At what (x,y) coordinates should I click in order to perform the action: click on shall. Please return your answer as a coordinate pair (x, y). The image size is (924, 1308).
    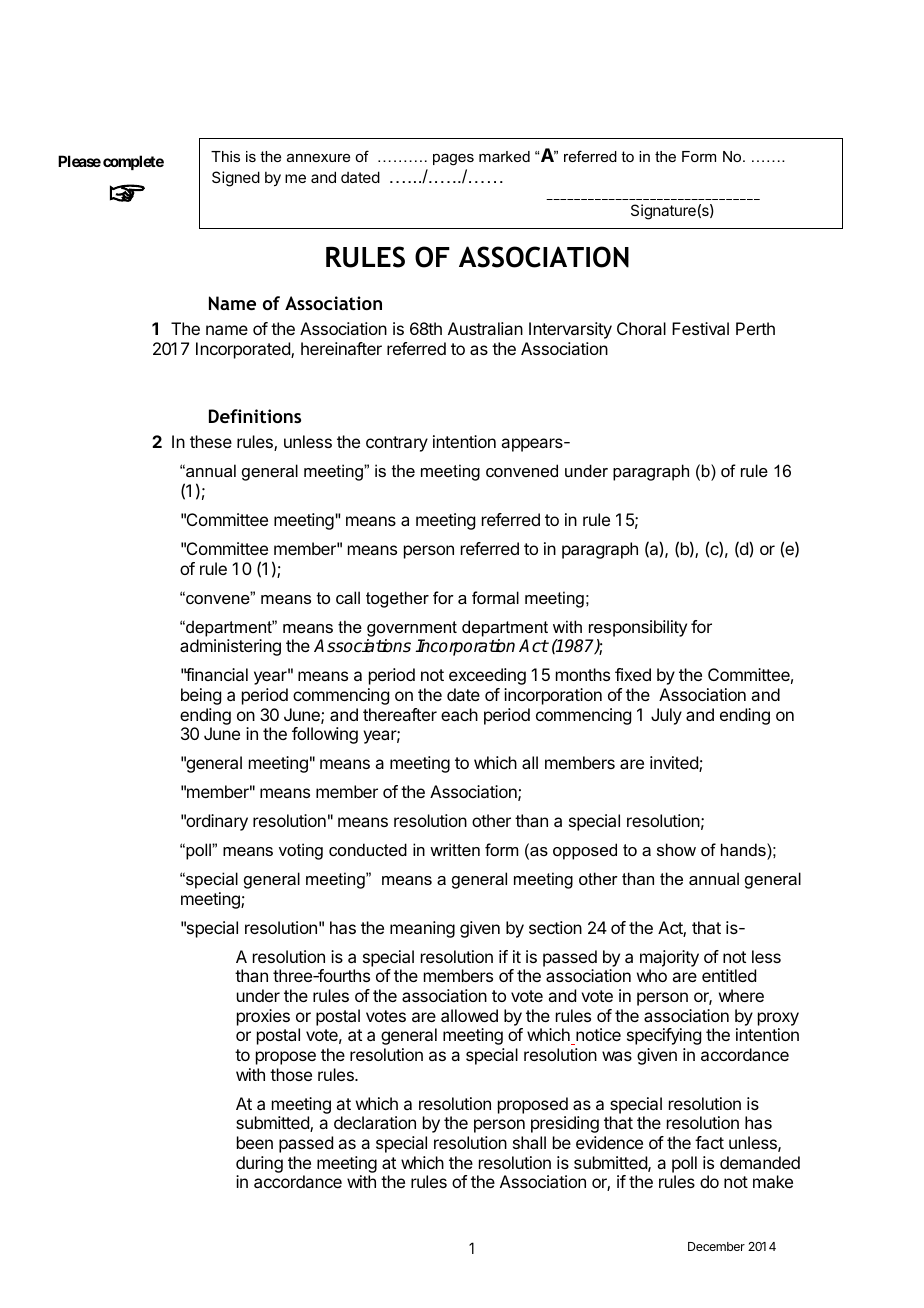
    Looking at the image, I should click on (529, 1142).
